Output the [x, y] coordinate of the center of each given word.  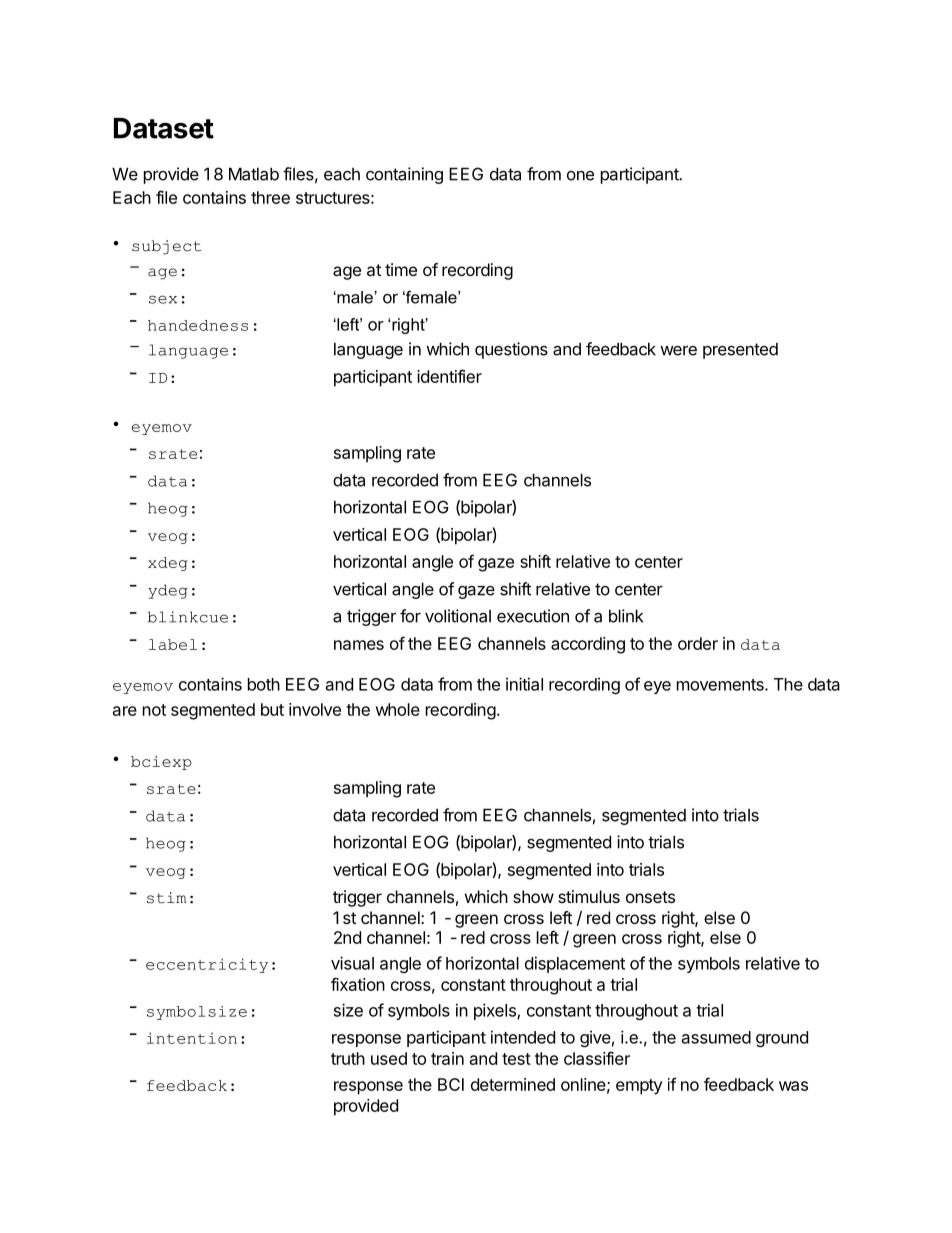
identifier [449, 376]
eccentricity [207, 965]
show [533, 896]
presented [740, 351]
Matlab [254, 174]
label [173, 644]
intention [192, 1038]
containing [404, 175]
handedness [198, 325]
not [154, 710]
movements [721, 685]
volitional [458, 616]
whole [397, 709]
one [580, 176]
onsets [650, 897]
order [698, 643]
